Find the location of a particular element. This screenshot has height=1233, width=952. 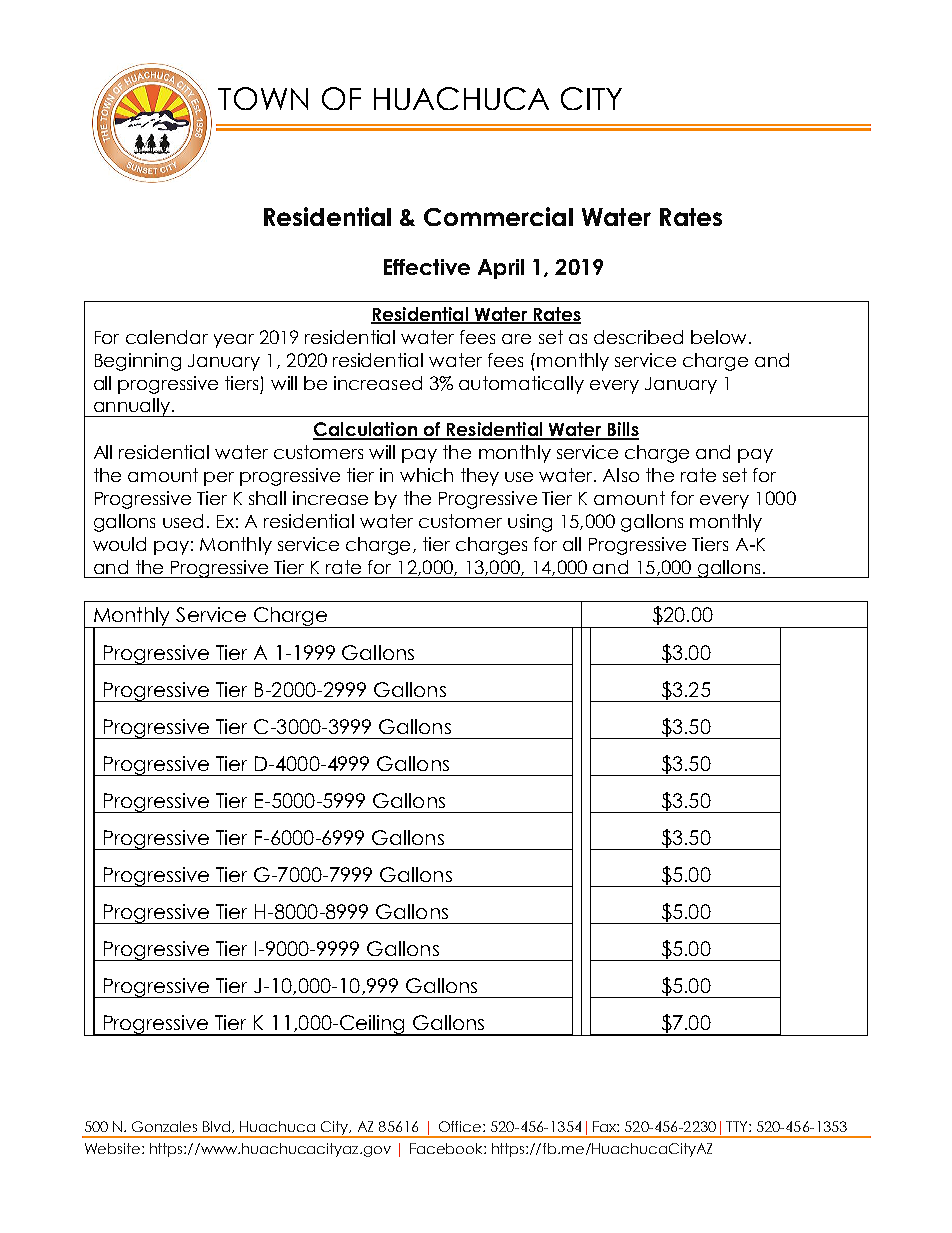

April is located at coordinates (501, 269).
